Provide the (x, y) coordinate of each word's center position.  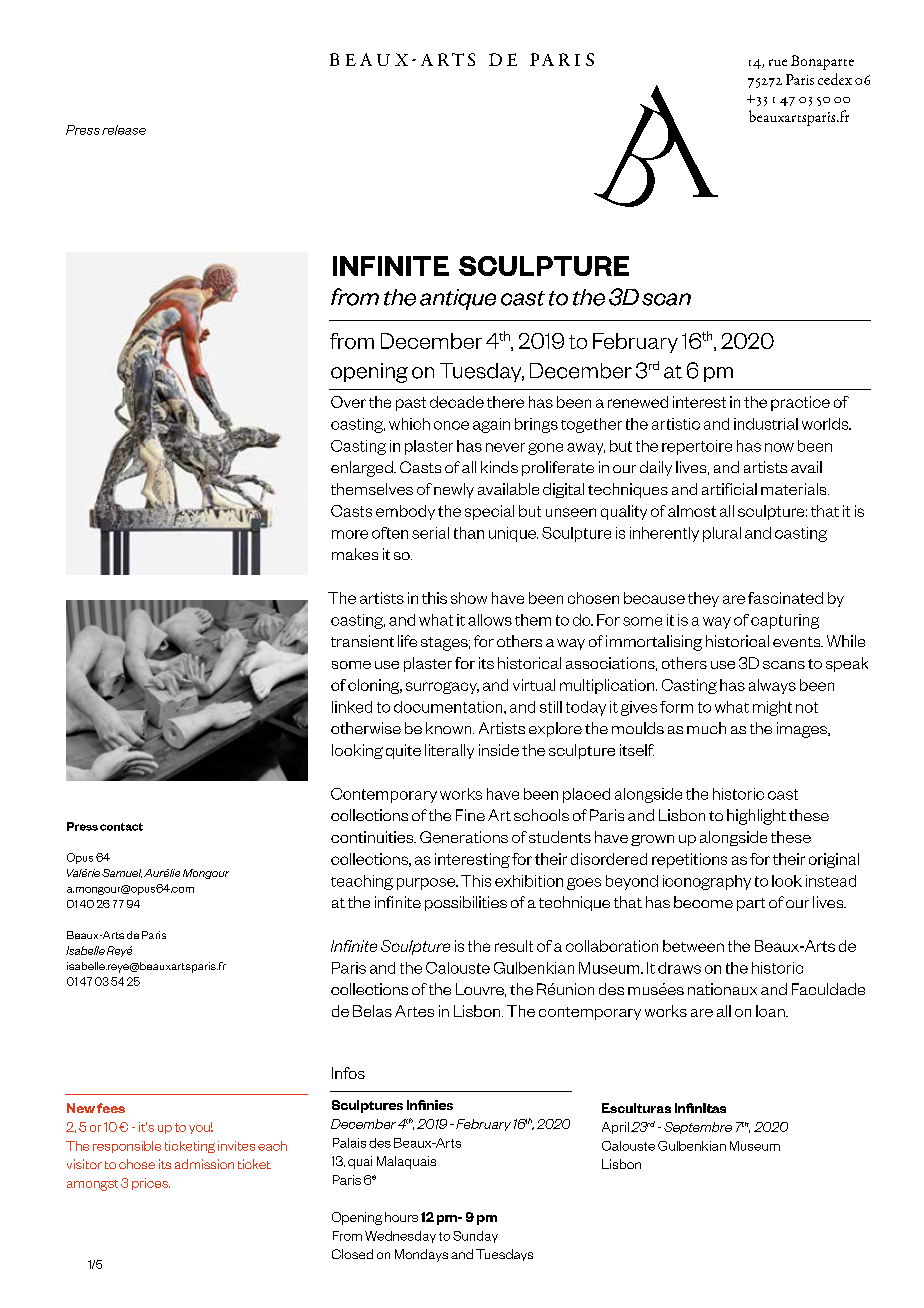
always (772, 686)
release (124, 130)
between (693, 946)
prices (151, 1184)
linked (352, 707)
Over (348, 402)
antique (458, 299)
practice (800, 403)
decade (457, 402)
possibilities (466, 903)
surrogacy (442, 688)
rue (778, 62)
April (615, 1128)
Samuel (122, 873)
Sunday (475, 1237)
